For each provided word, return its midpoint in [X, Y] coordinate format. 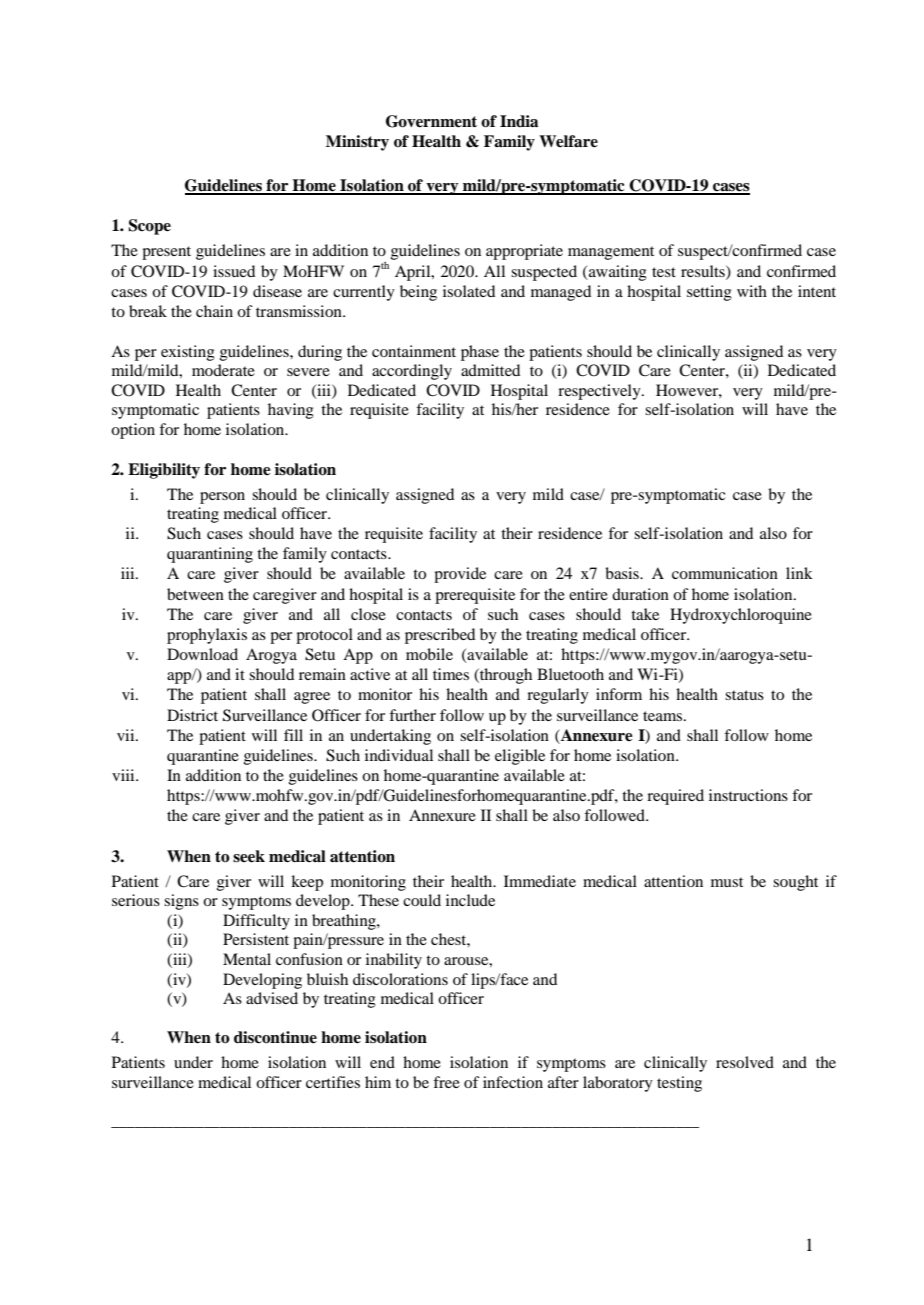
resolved [745, 1062]
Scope [149, 227]
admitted [490, 370]
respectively [600, 392]
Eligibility [164, 471]
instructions [748, 795]
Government [431, 121]
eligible [520, 757]
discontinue [275, 1037]
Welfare [568, 141]
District [192, 715]
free [446, 1082]
